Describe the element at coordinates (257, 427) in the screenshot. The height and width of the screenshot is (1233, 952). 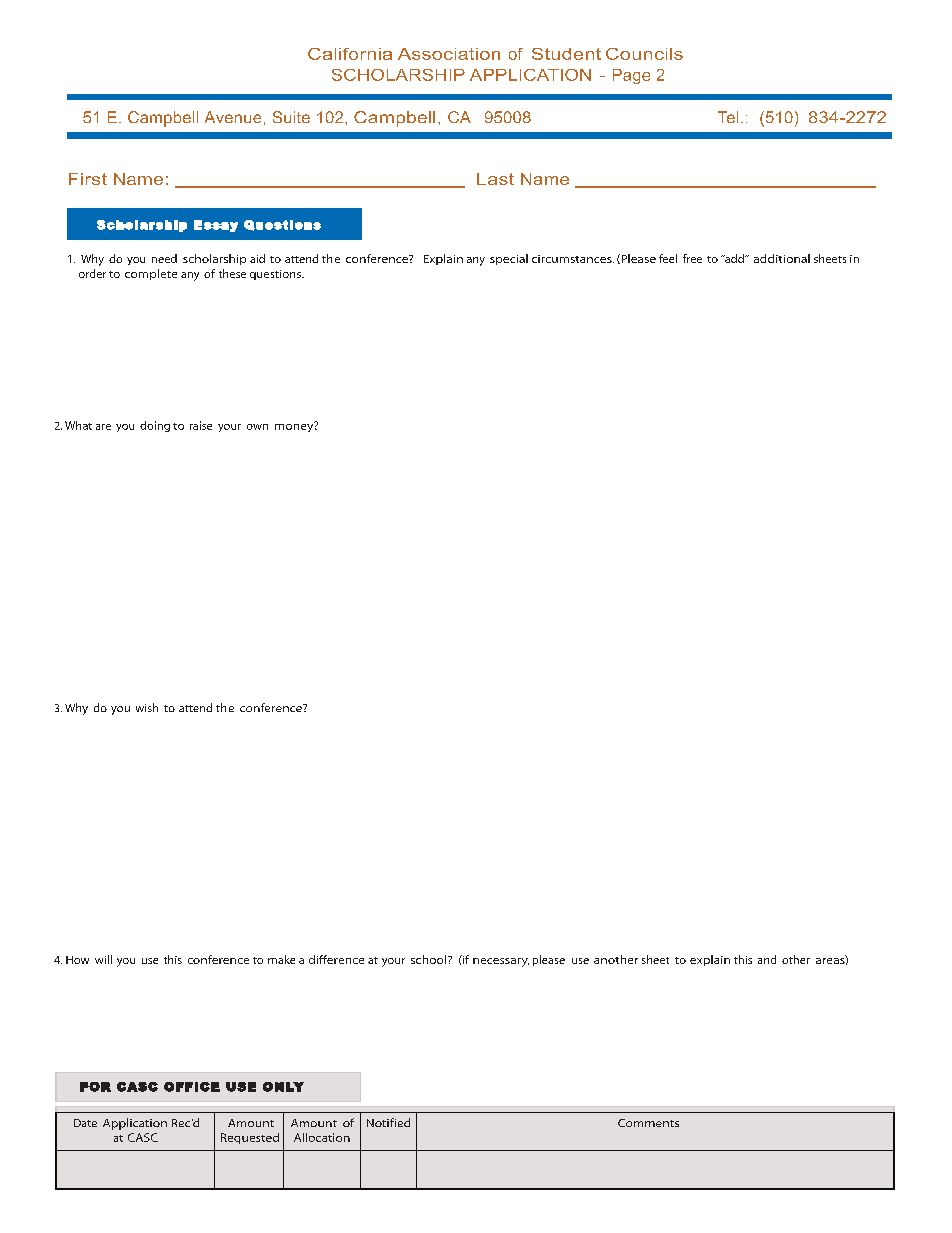
I see `own` at that location.
